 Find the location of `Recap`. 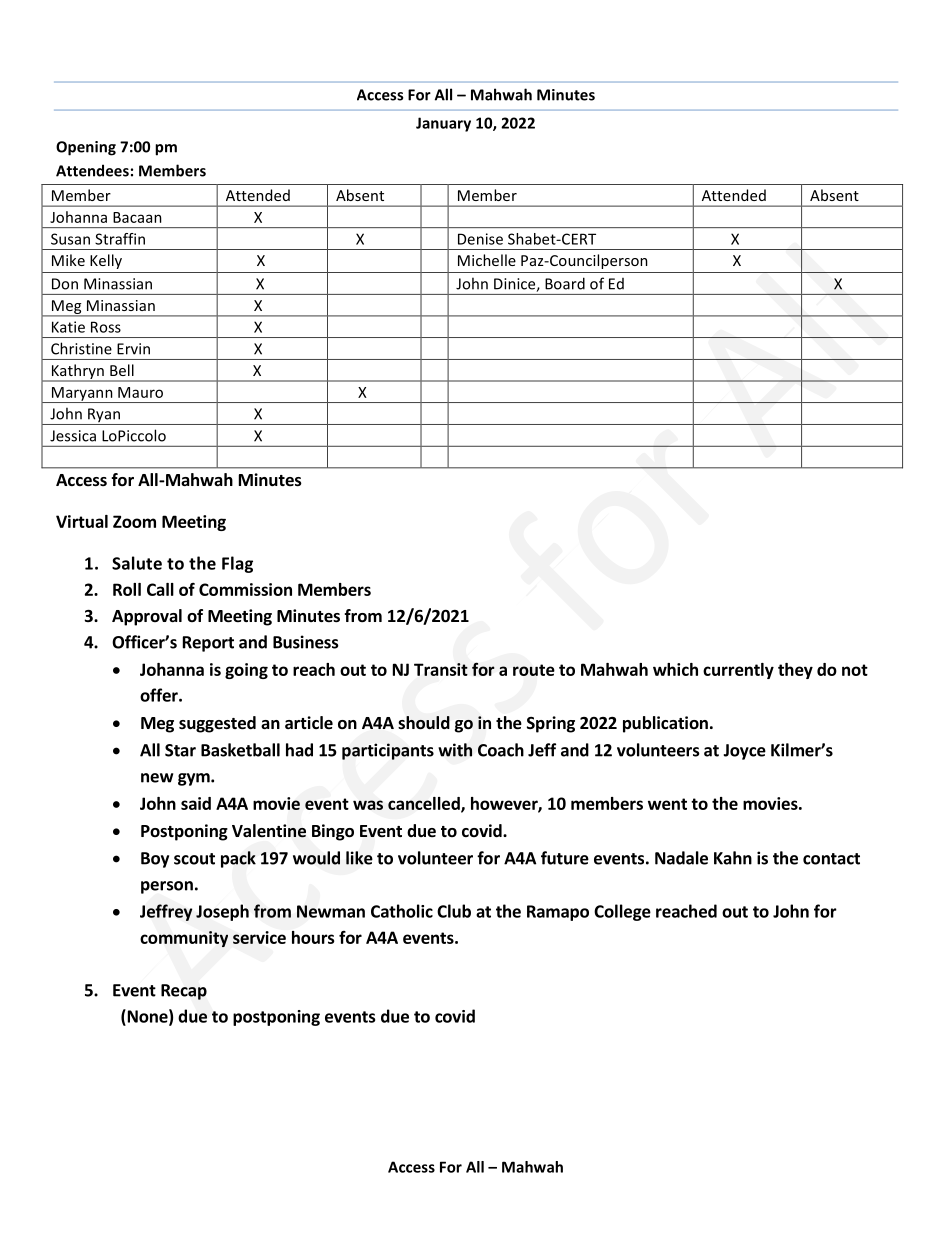

Recap is located at coordinates (184, 992).
